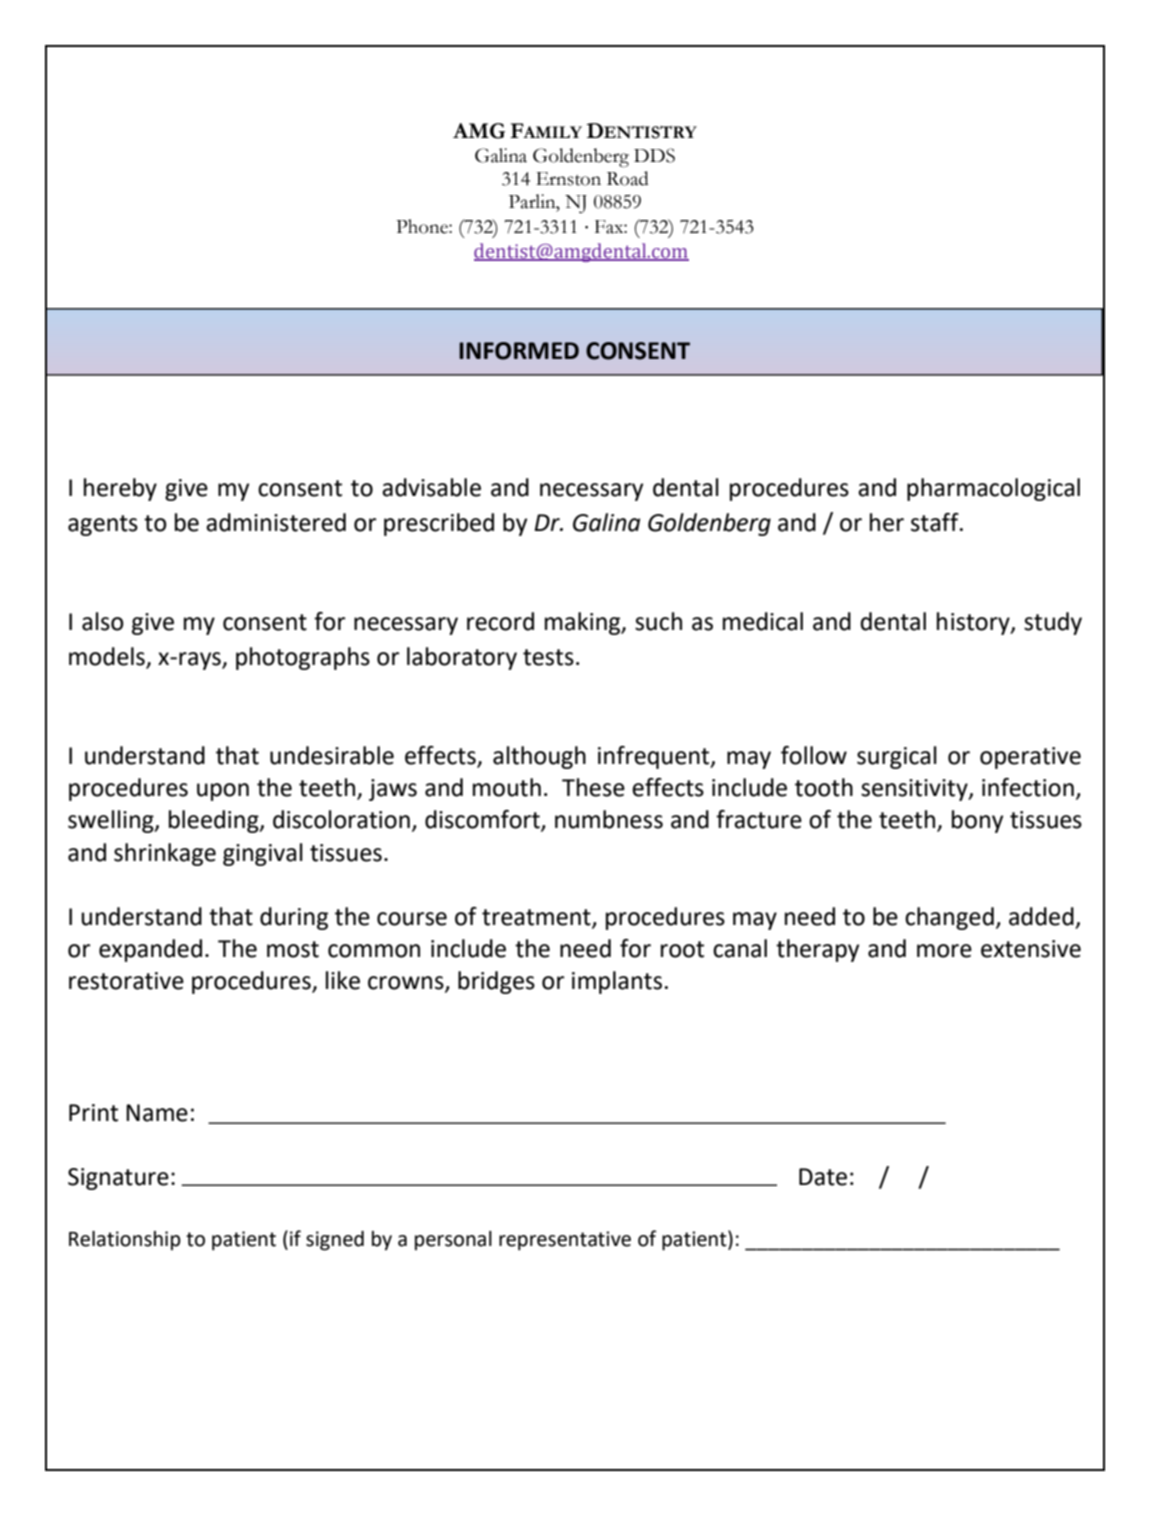 This document has height=1516, width=1150. What do you see at coordinates (628, 178) in the document?
I see `Road` at bounding box center [628, 178].
